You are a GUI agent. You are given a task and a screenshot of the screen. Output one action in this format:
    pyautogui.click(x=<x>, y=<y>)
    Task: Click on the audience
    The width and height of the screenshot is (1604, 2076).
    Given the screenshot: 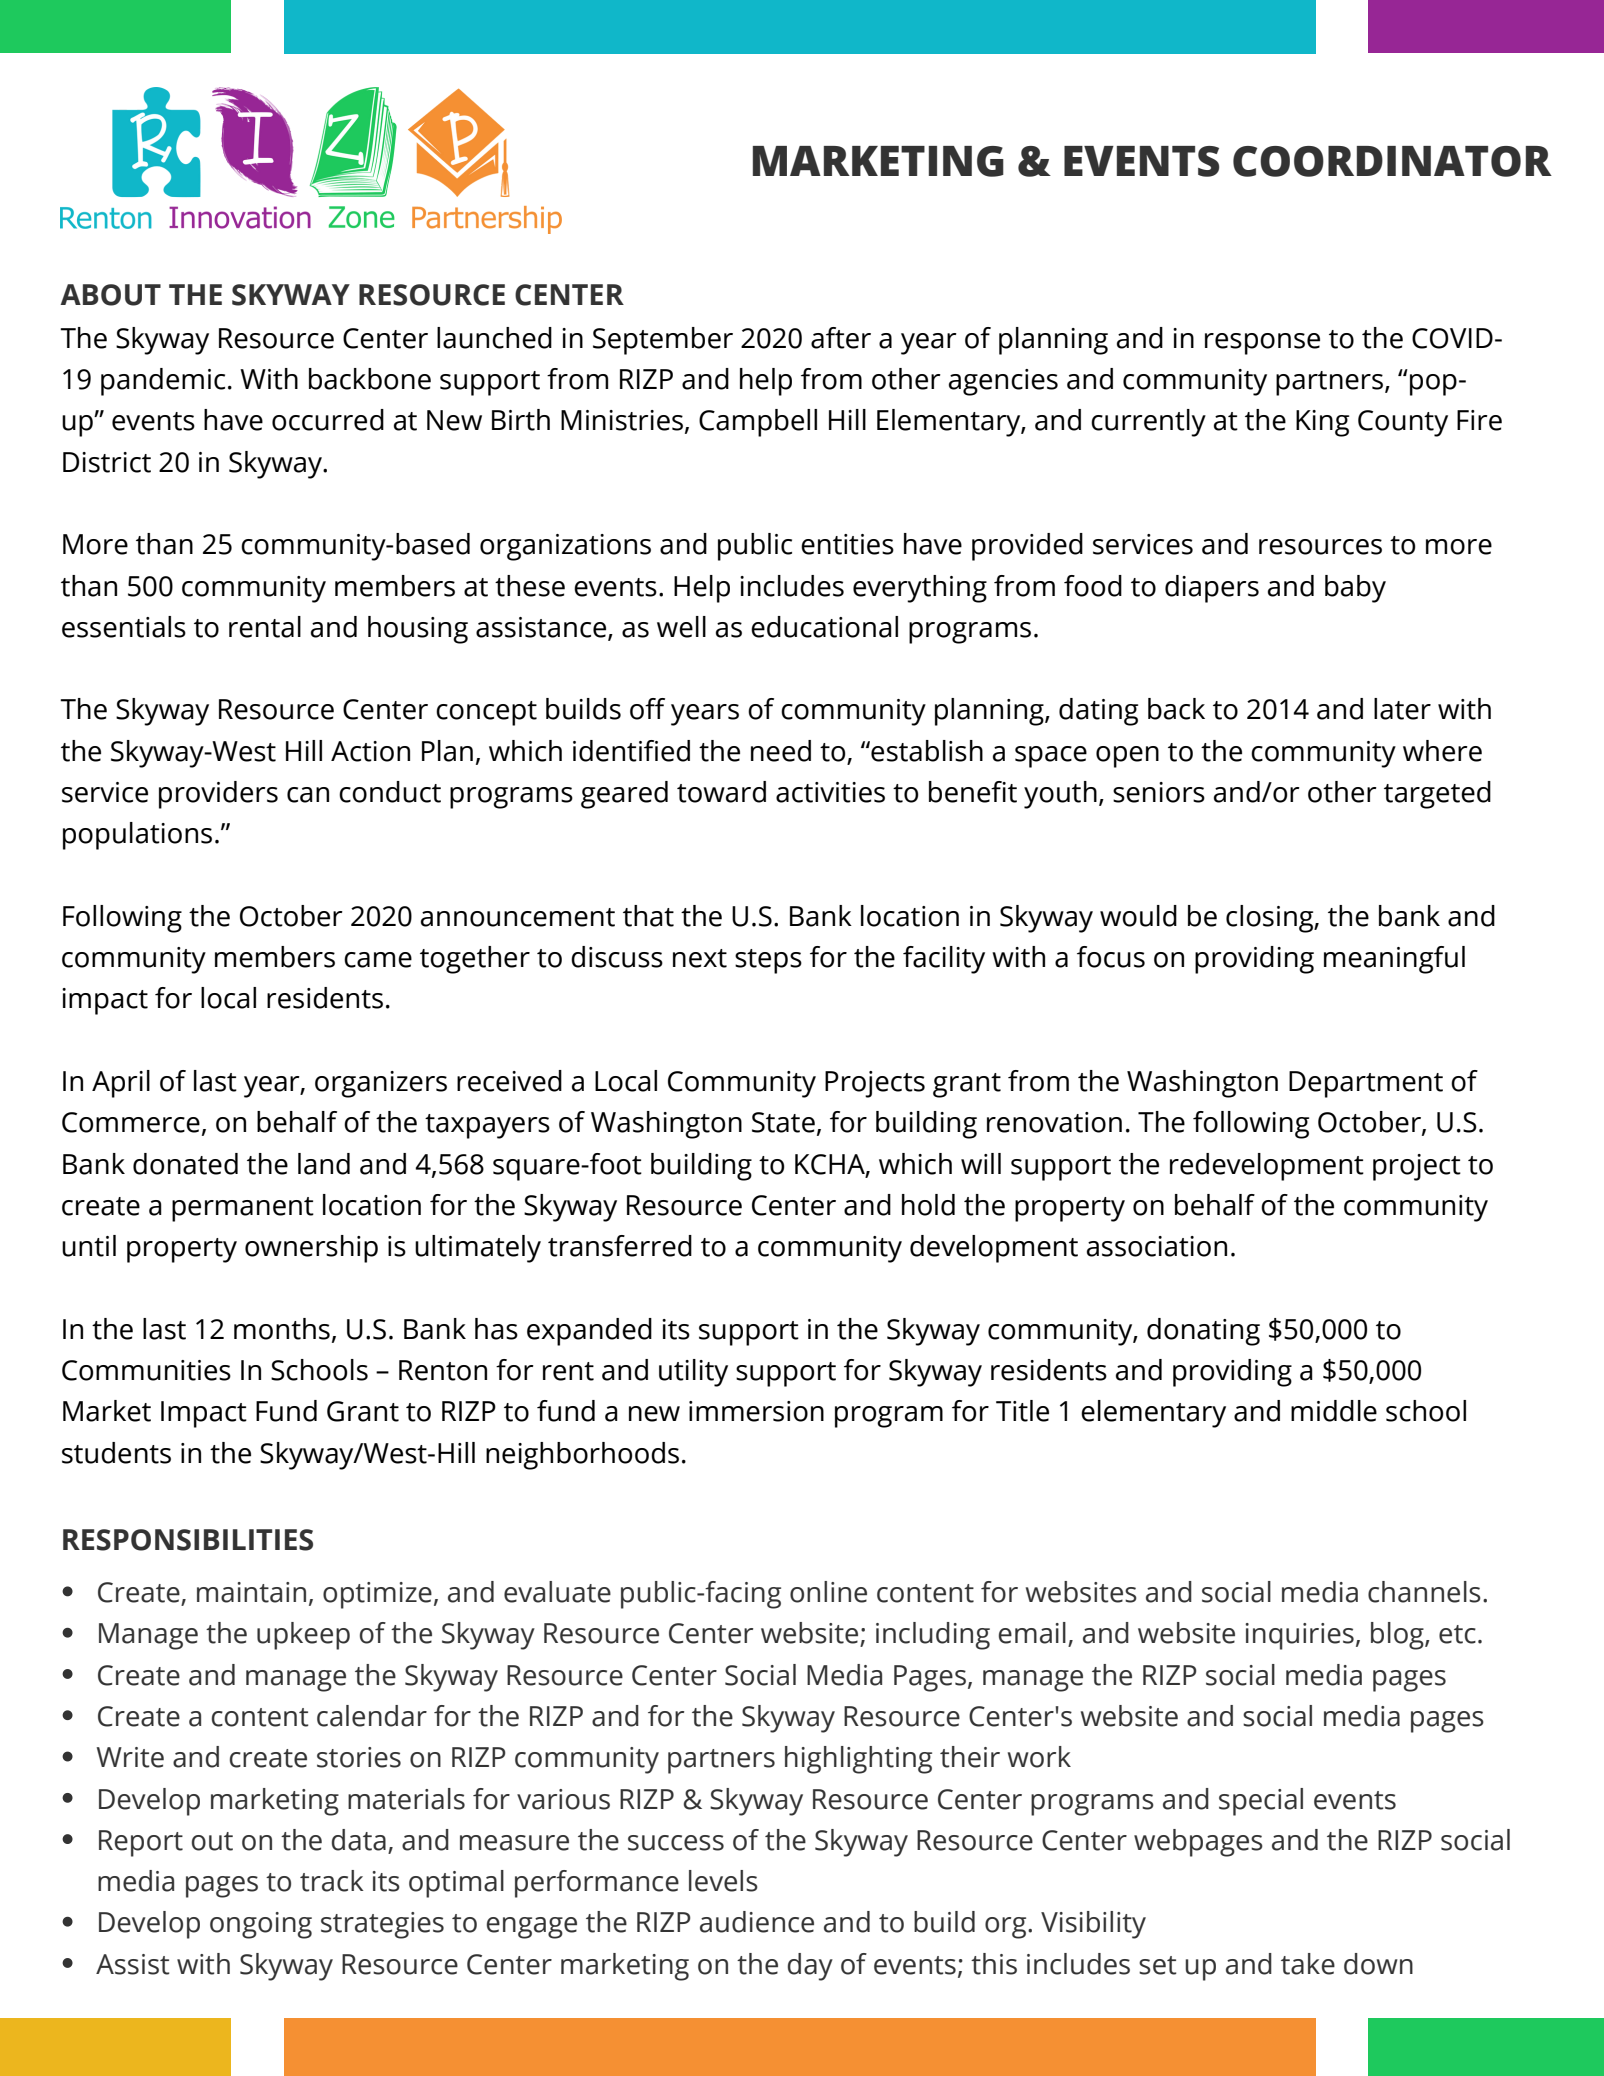 What is the action you would take?
    pyautogui.click(x=757, y=1922)
